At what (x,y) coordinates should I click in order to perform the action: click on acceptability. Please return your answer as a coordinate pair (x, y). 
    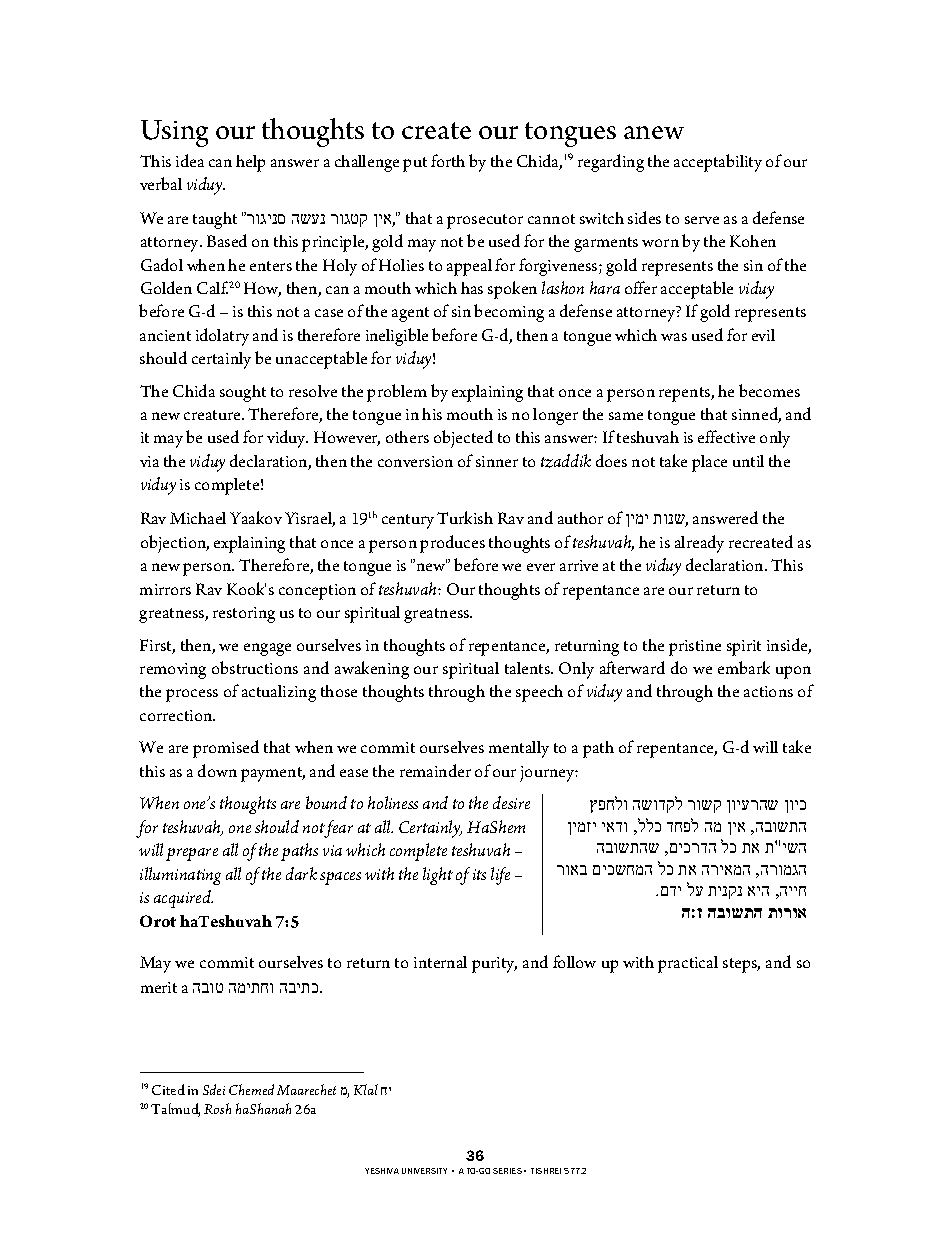
    Looking at the image, I should click on (718, 163).
